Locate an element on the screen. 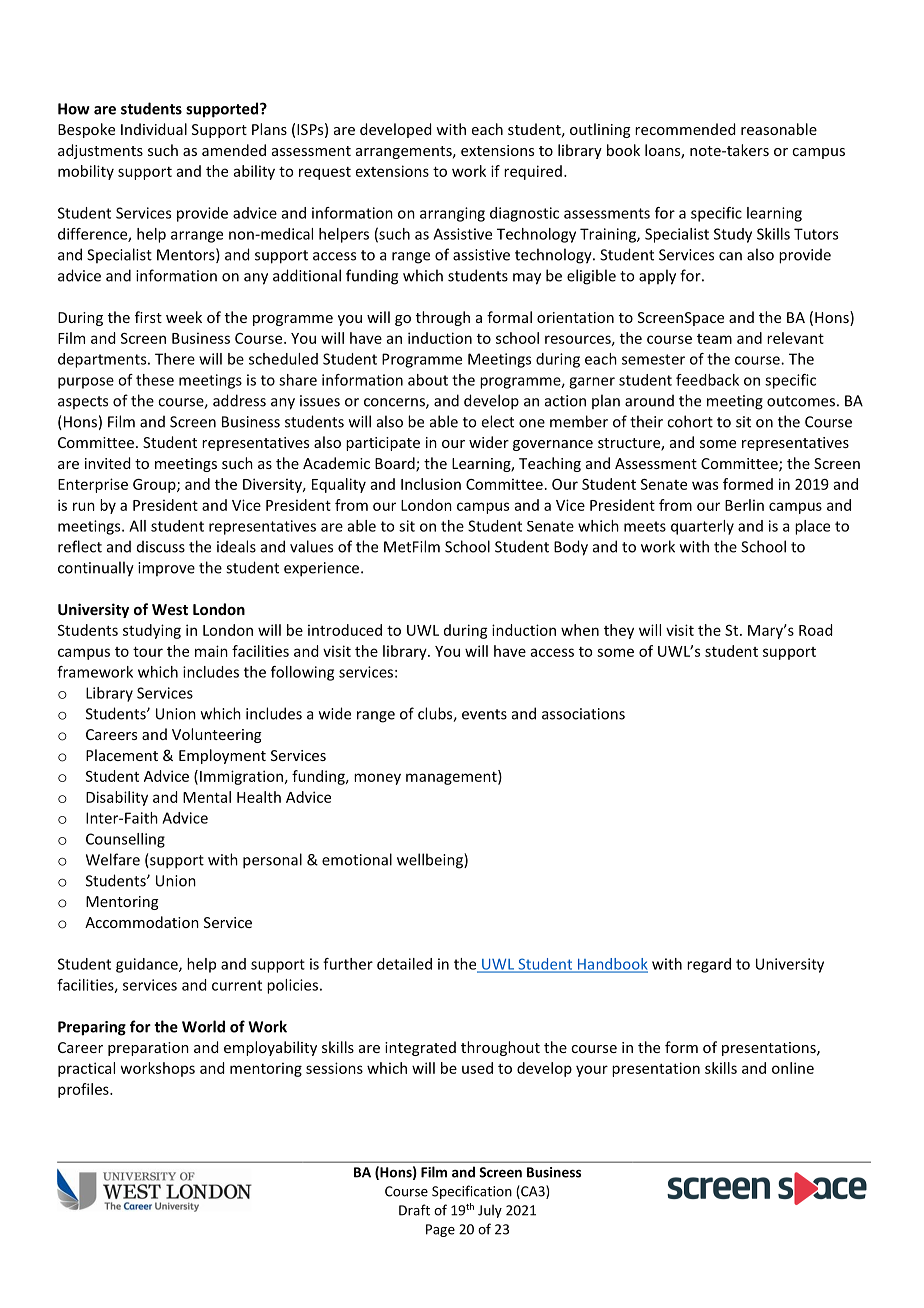 This screenshot has height=1308, width=924. profiles is located at coordinates (84, 1090).
